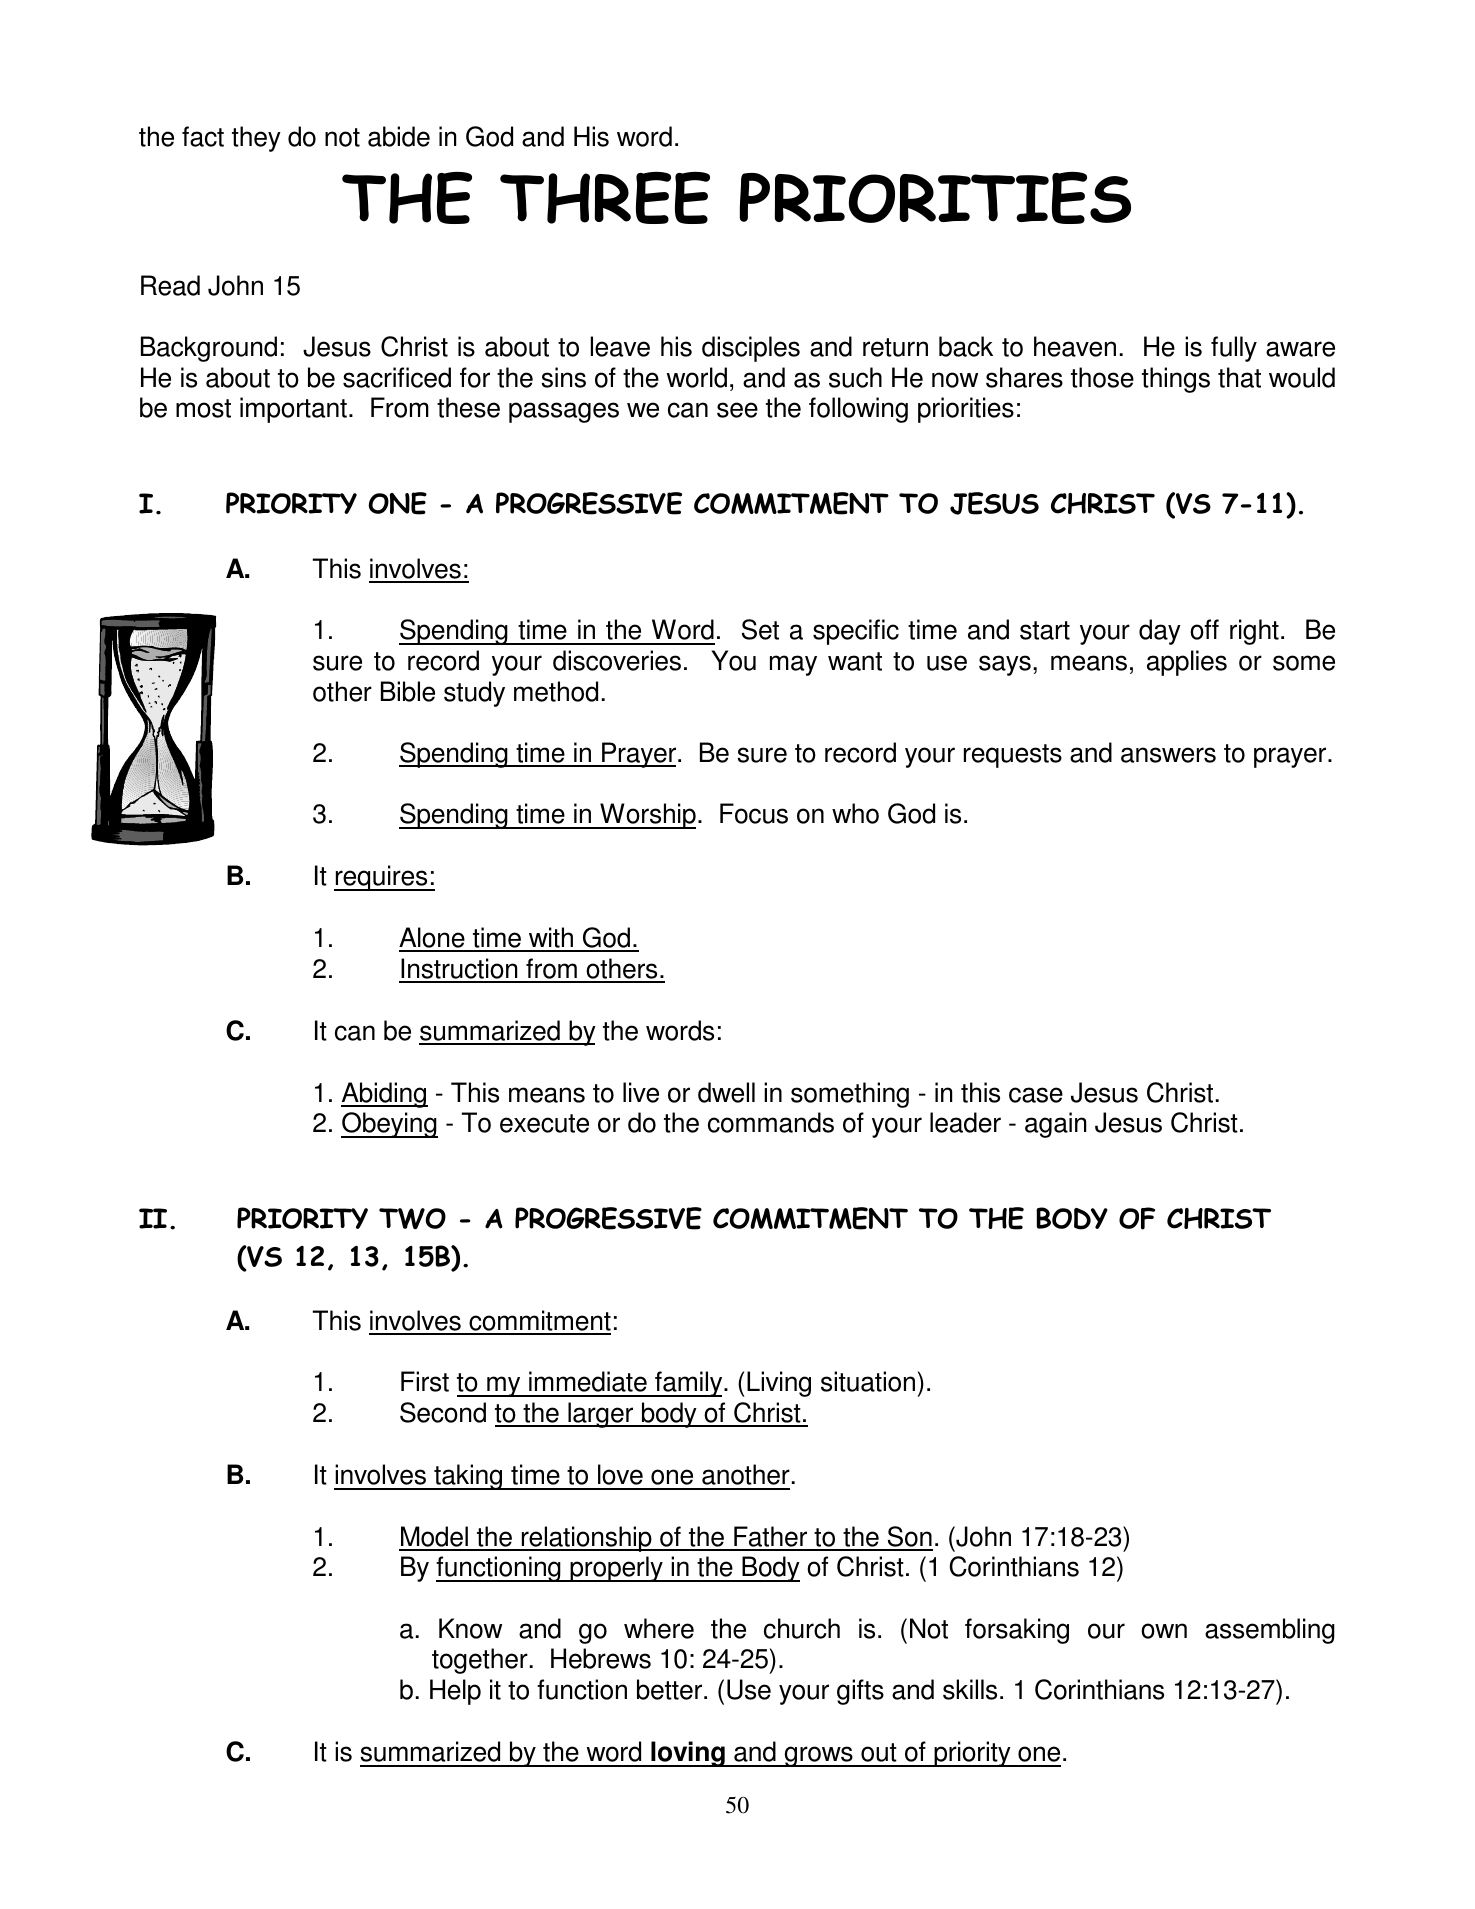  What do you see at coordinates (256, 139) in the screenshot?
I see `they` at bounding box center [256, 139].
